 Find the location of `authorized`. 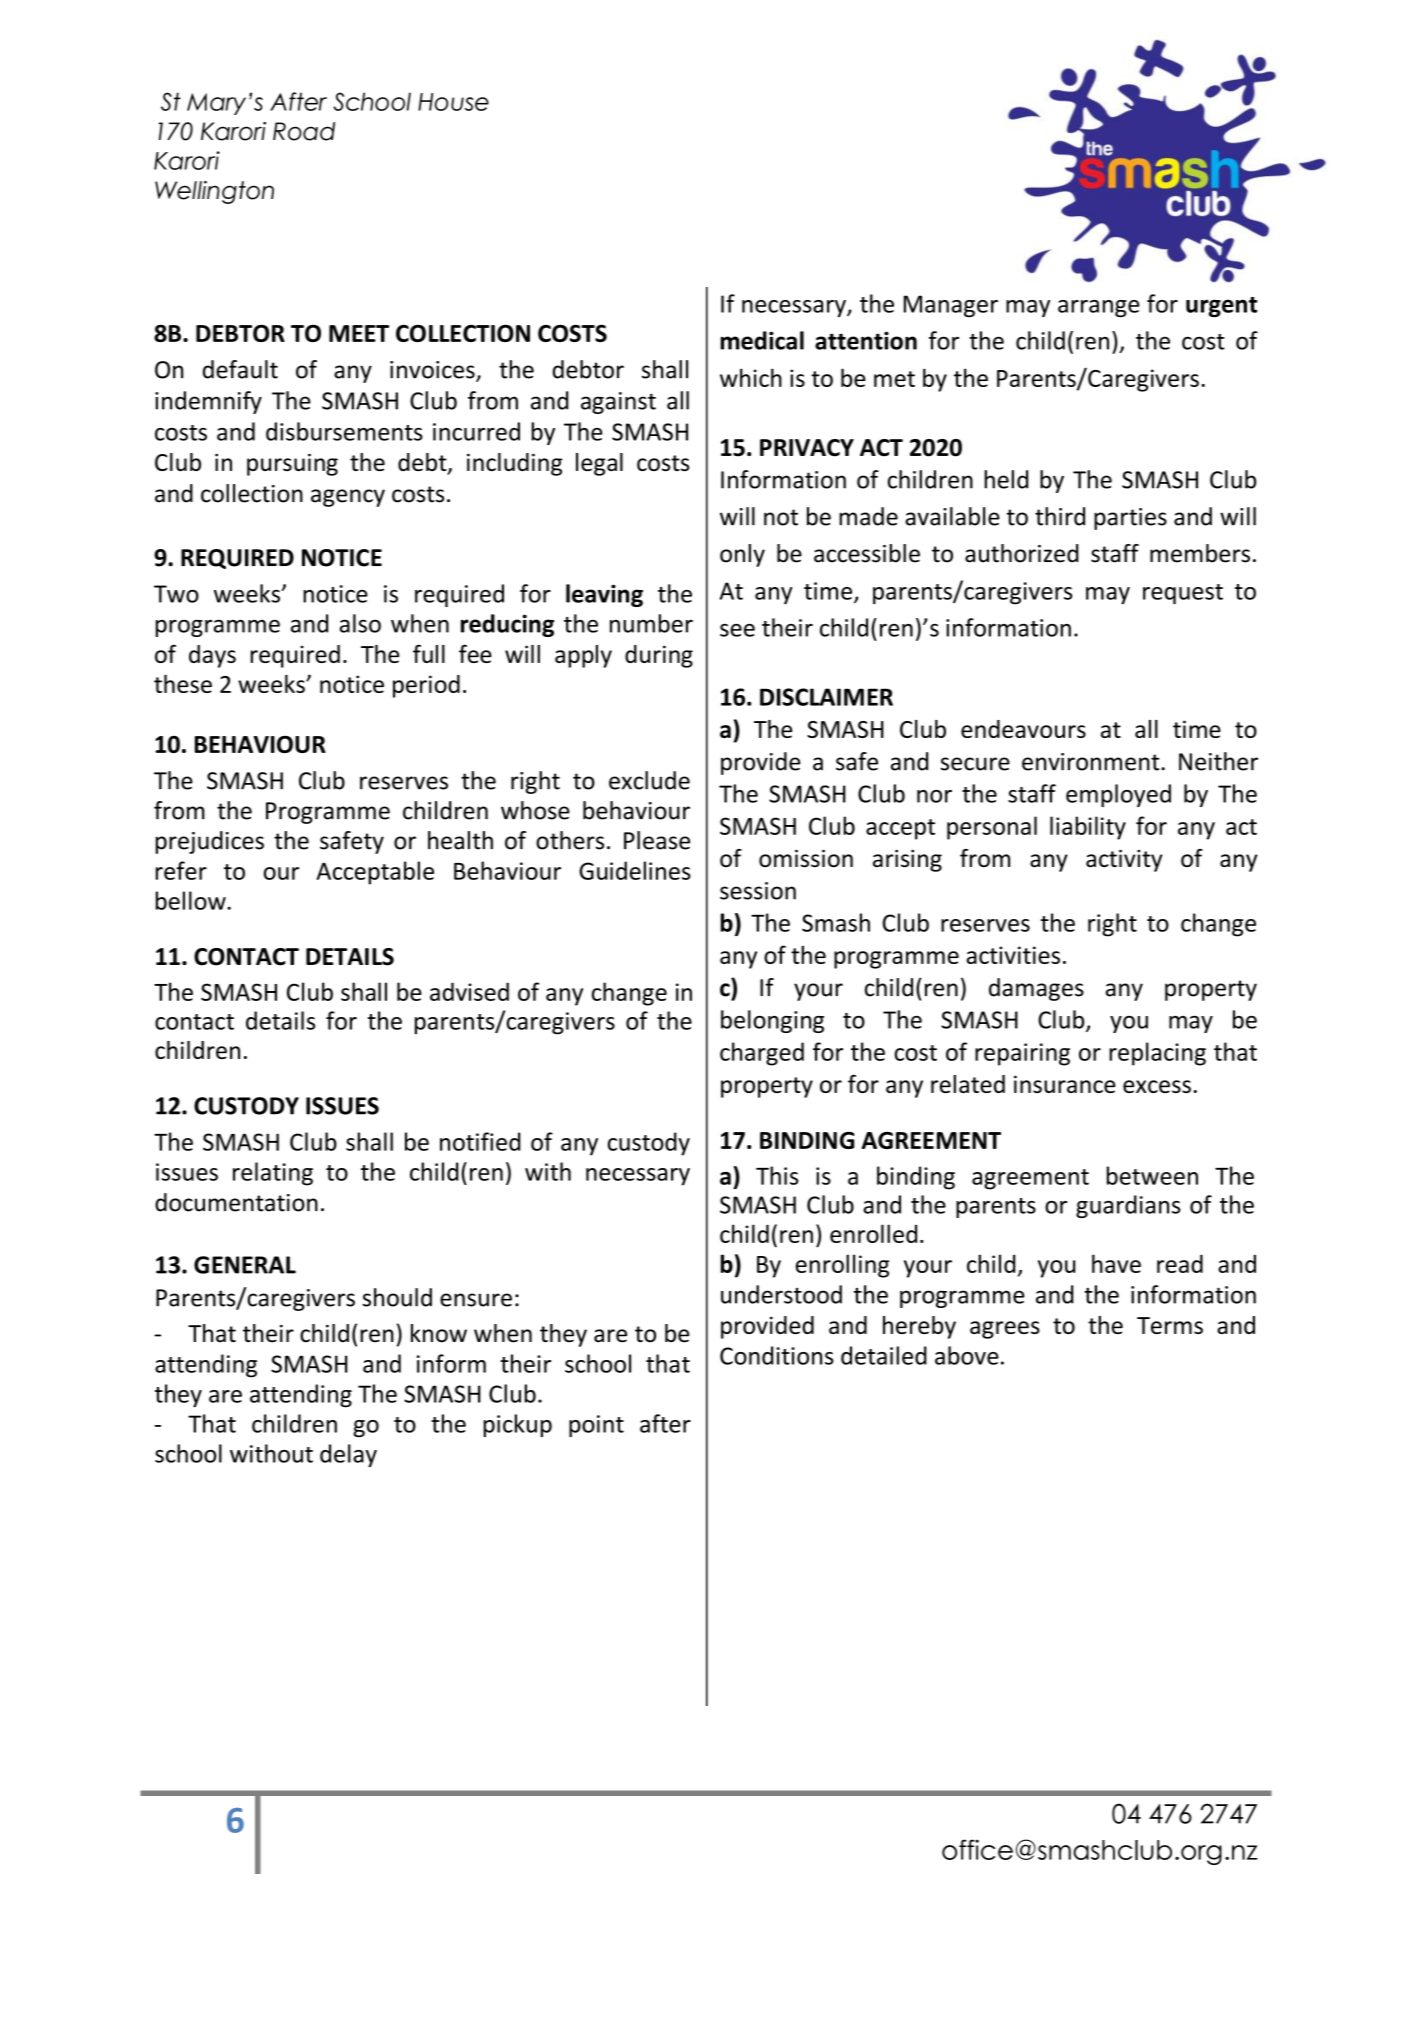

authorized is located at coordinates (1022, 553).
